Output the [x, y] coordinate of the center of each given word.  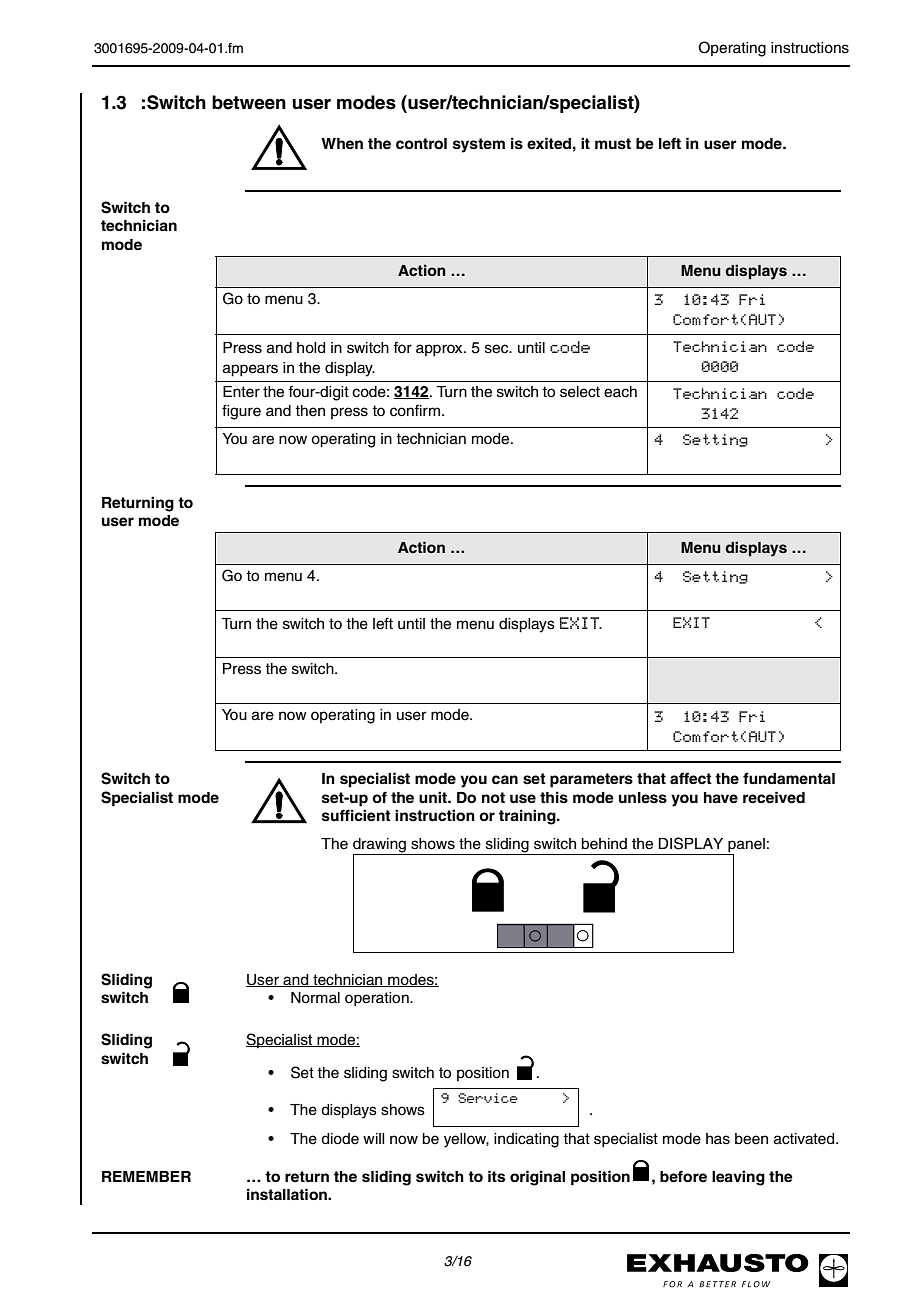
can [505, 780]
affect [691, 778]
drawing [380, 846]
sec [498, 349]
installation [288, 1194]
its [496, 1176]
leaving [738, 1178]
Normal [315, 998]
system [479, 145]
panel [745, 846]
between [249, 102]
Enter [241, 392]
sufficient [356, 815]
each [620, 392]
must [613, 144]
